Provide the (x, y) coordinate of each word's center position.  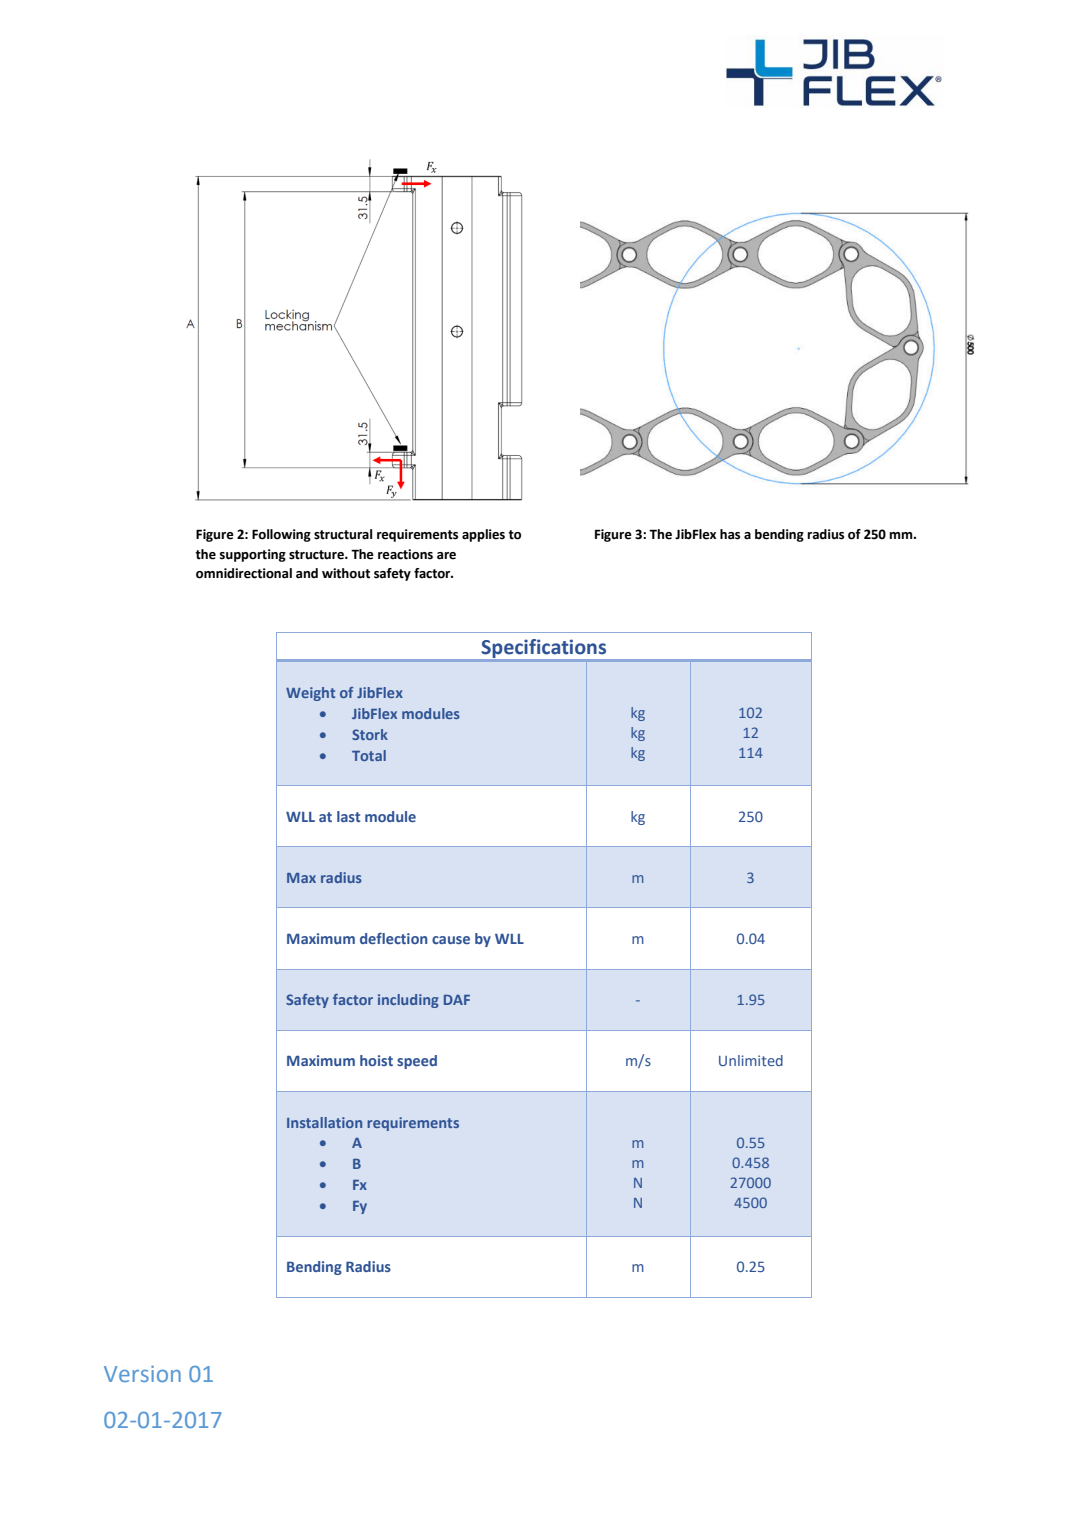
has (730, 534)
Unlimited (751, 1060)
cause (451, 940)
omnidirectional (244, 573)
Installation (324, 1122)
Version (142, 1374)
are (446, 556)
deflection (393, 938)
